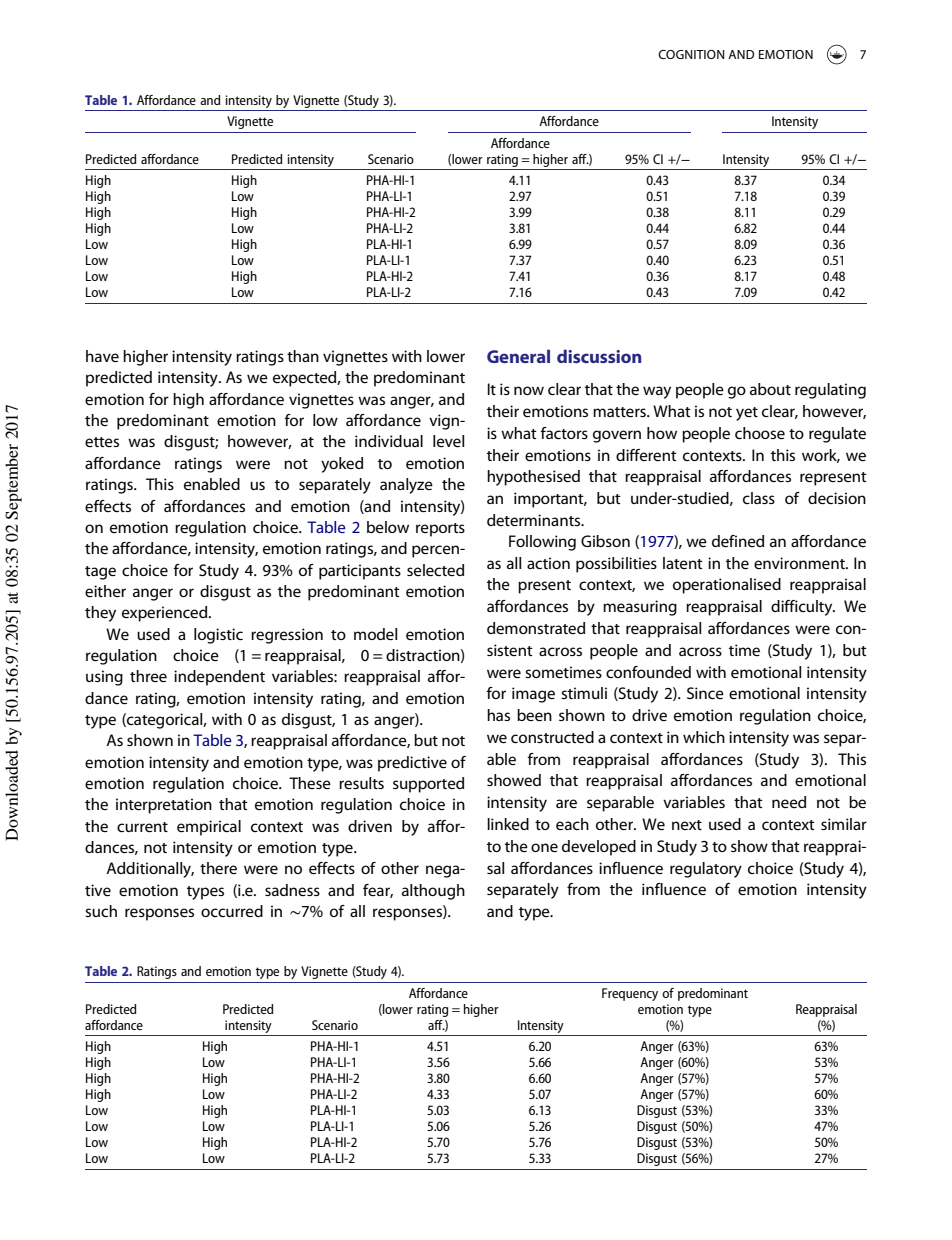 Image resolution: width=952 pixels, height=1240 pixels. Describe the element at coordinates (704, 737) in the screenshot. I see `which` at that location.
